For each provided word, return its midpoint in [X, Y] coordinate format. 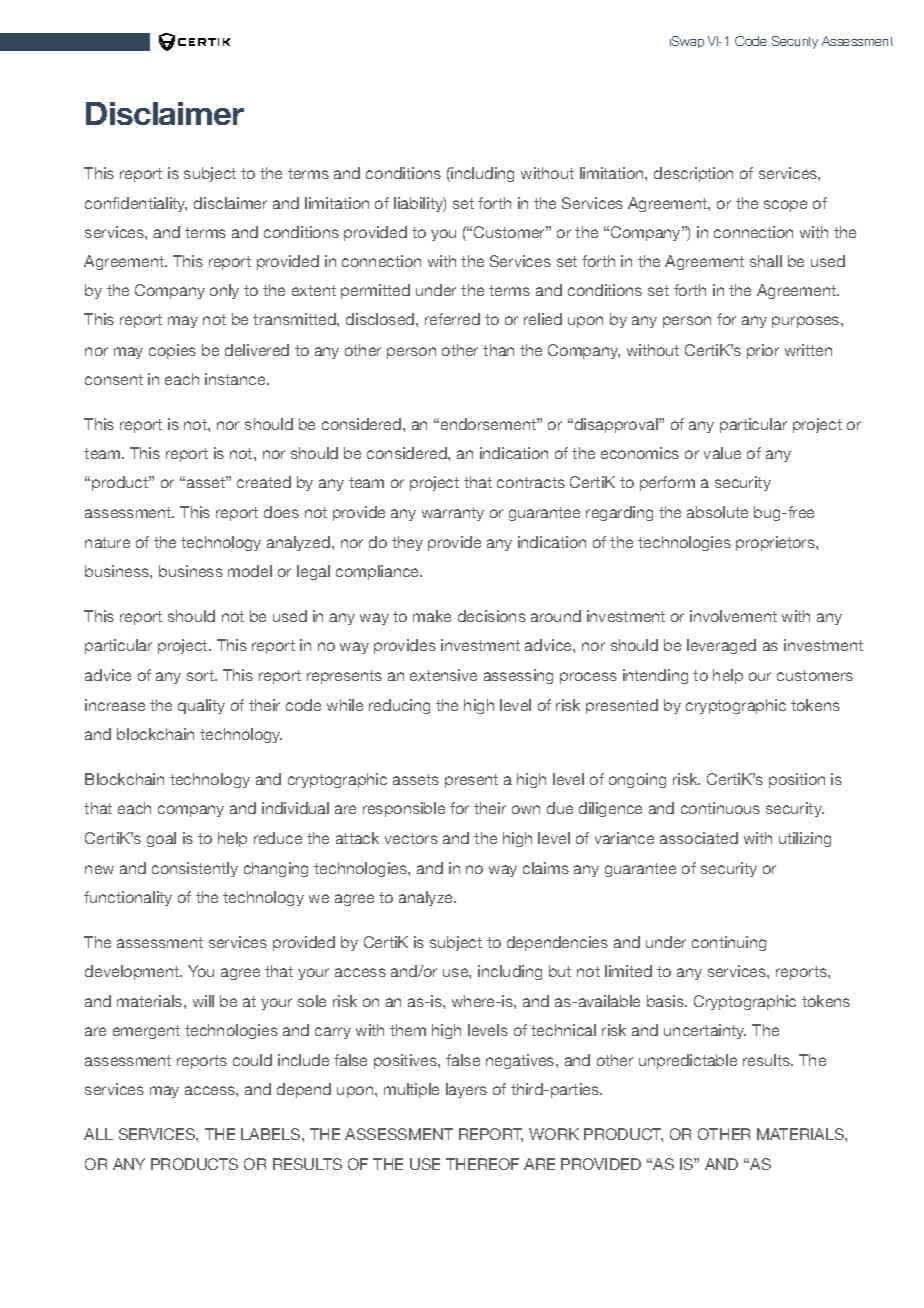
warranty [453, 514]
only [224, 291]
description [693, 174]
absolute [717, 512]
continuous [720, 808]
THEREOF [482, 1164]
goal [161, 839]
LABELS [272, 1134]
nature [107, 542]
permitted [375, 291]
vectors [411, 838]
